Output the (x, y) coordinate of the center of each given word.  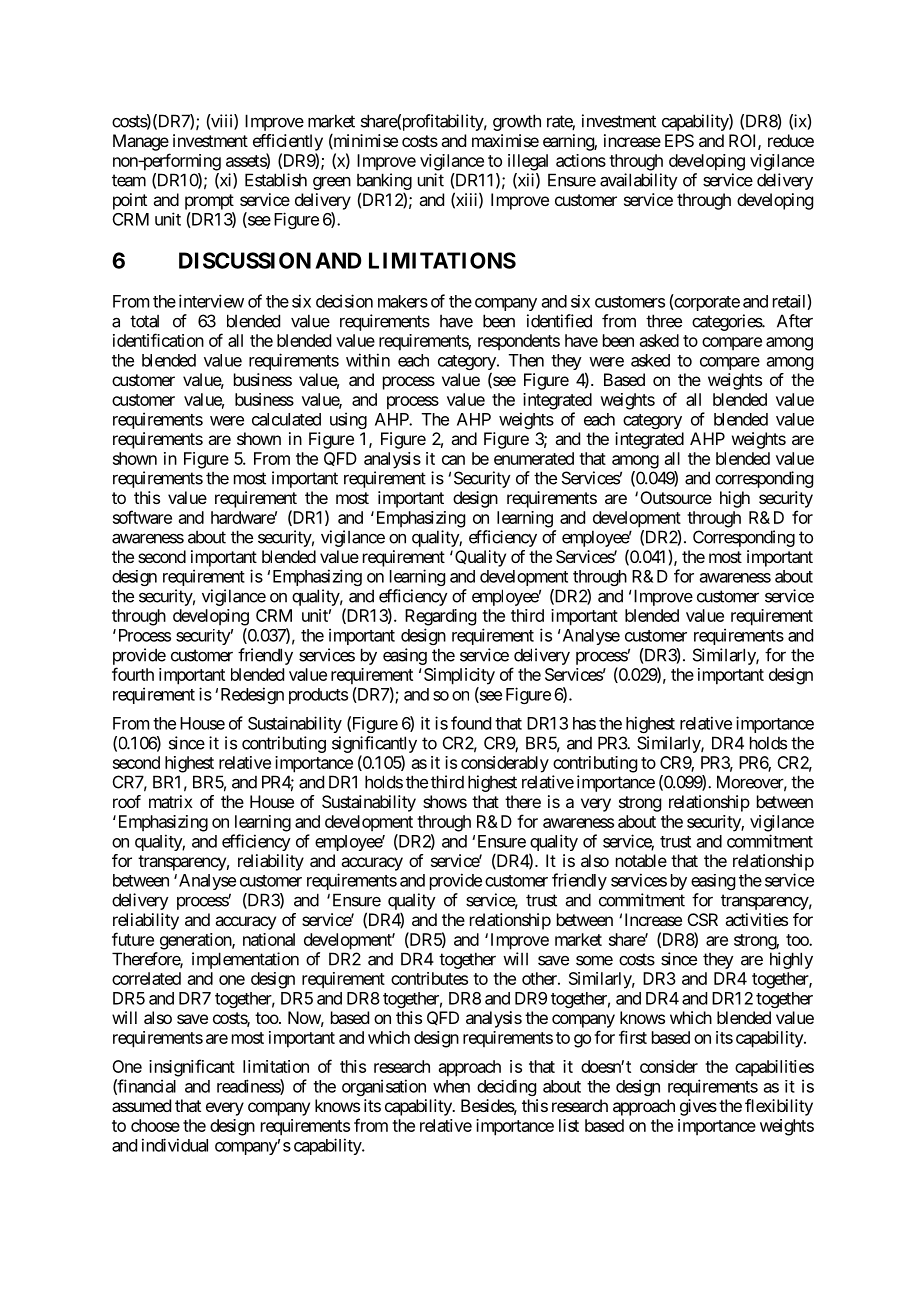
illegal (528, 162)
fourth (133, 674)
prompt (209, 202)
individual (175, 1145)
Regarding (440, 617)
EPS (679, 140)
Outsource (676, 497)
